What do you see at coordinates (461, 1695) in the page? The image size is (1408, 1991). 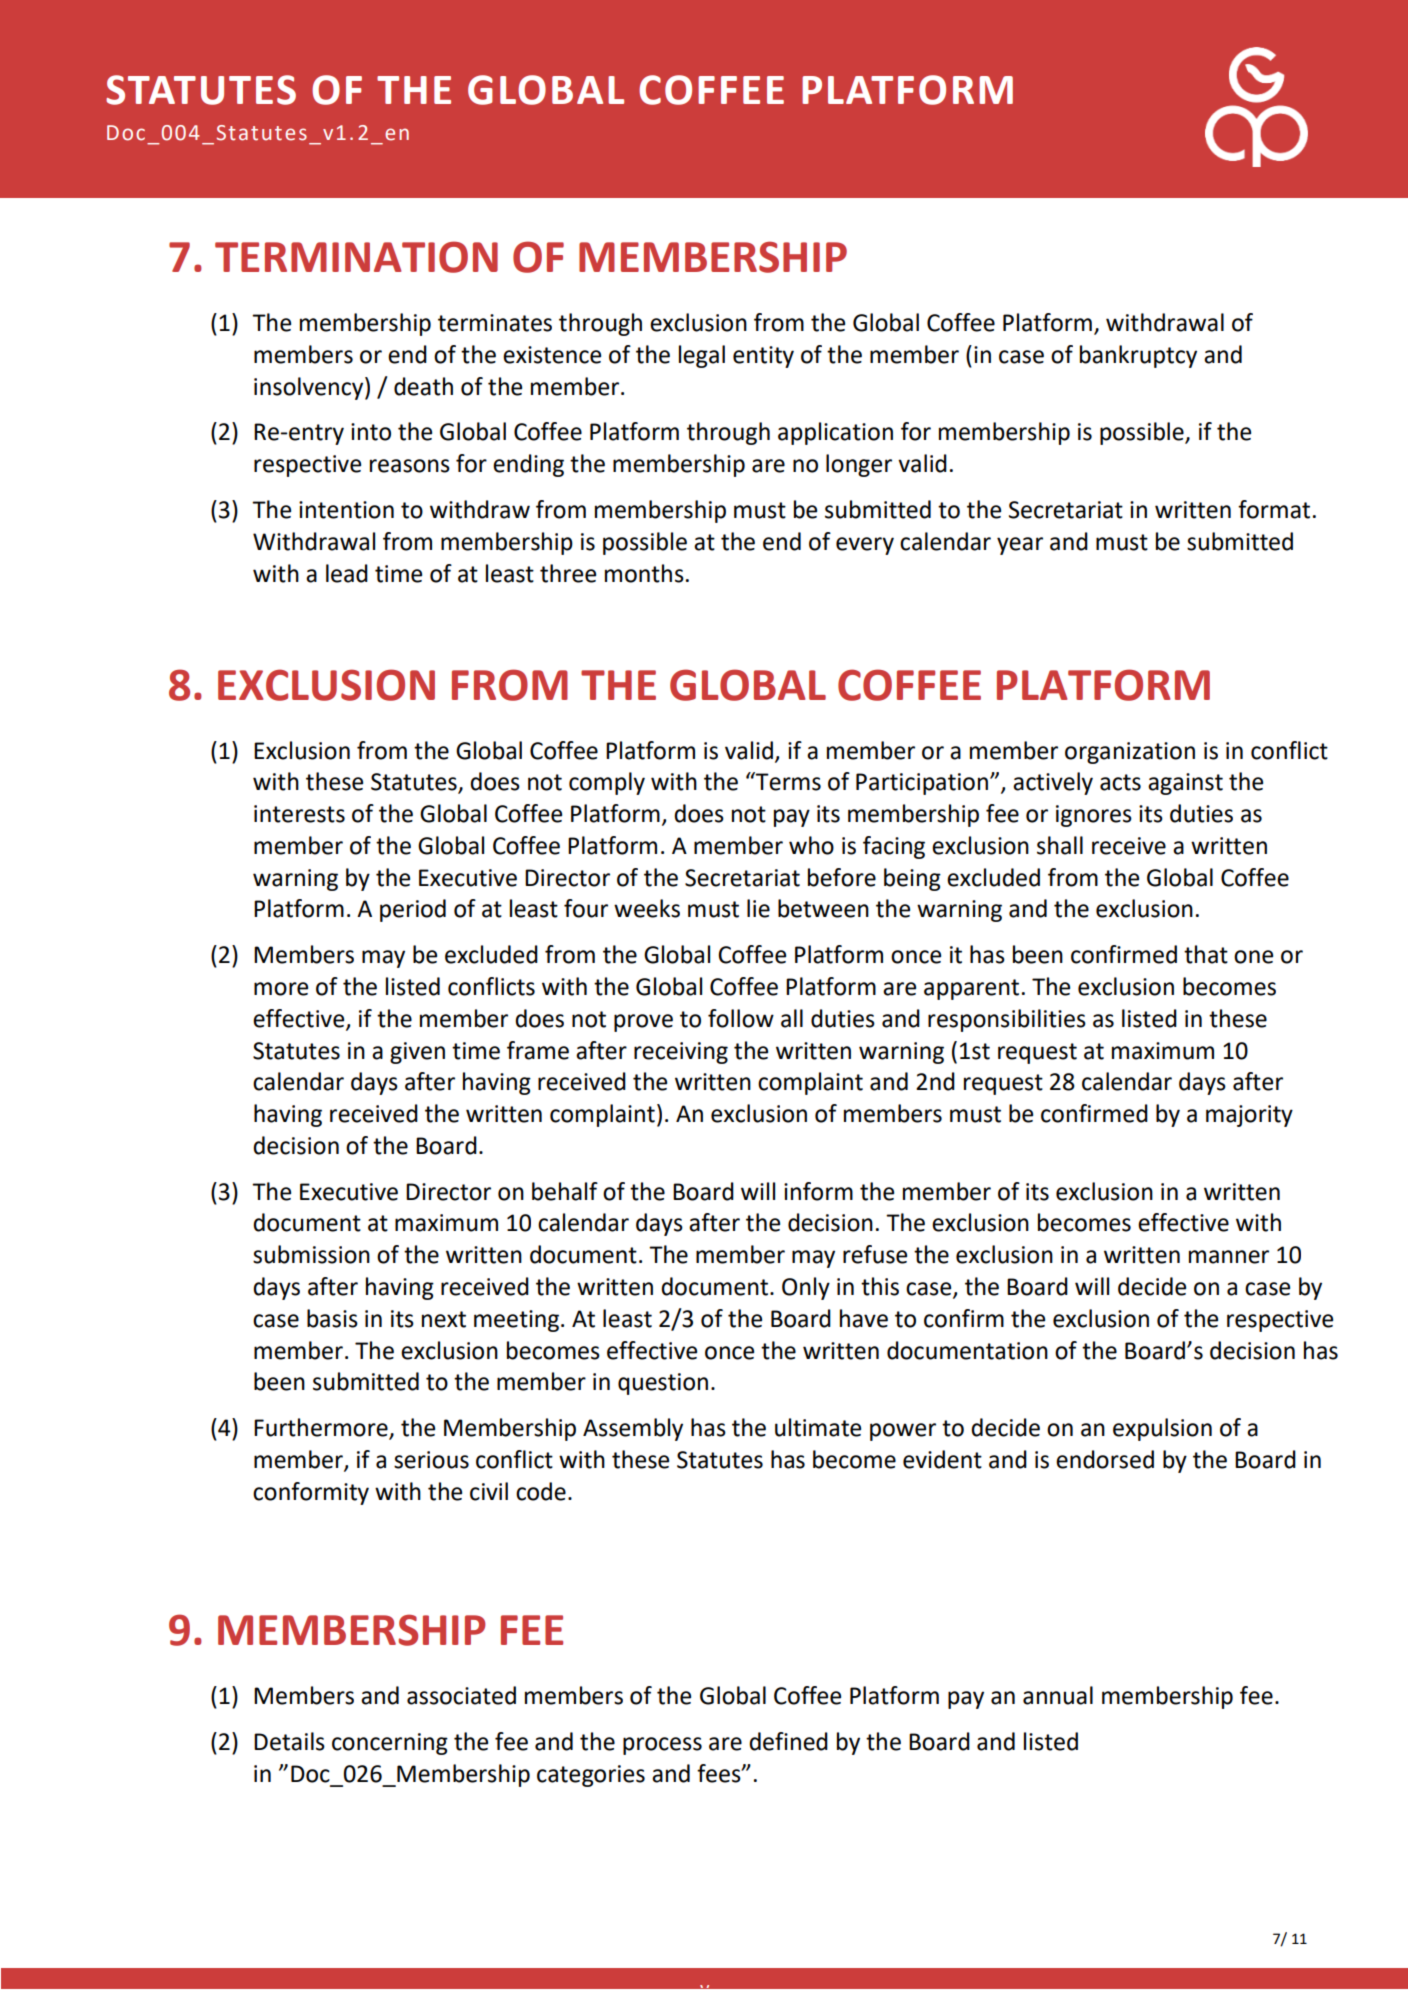 I see `associated` at bounding box center [461, 1695].
